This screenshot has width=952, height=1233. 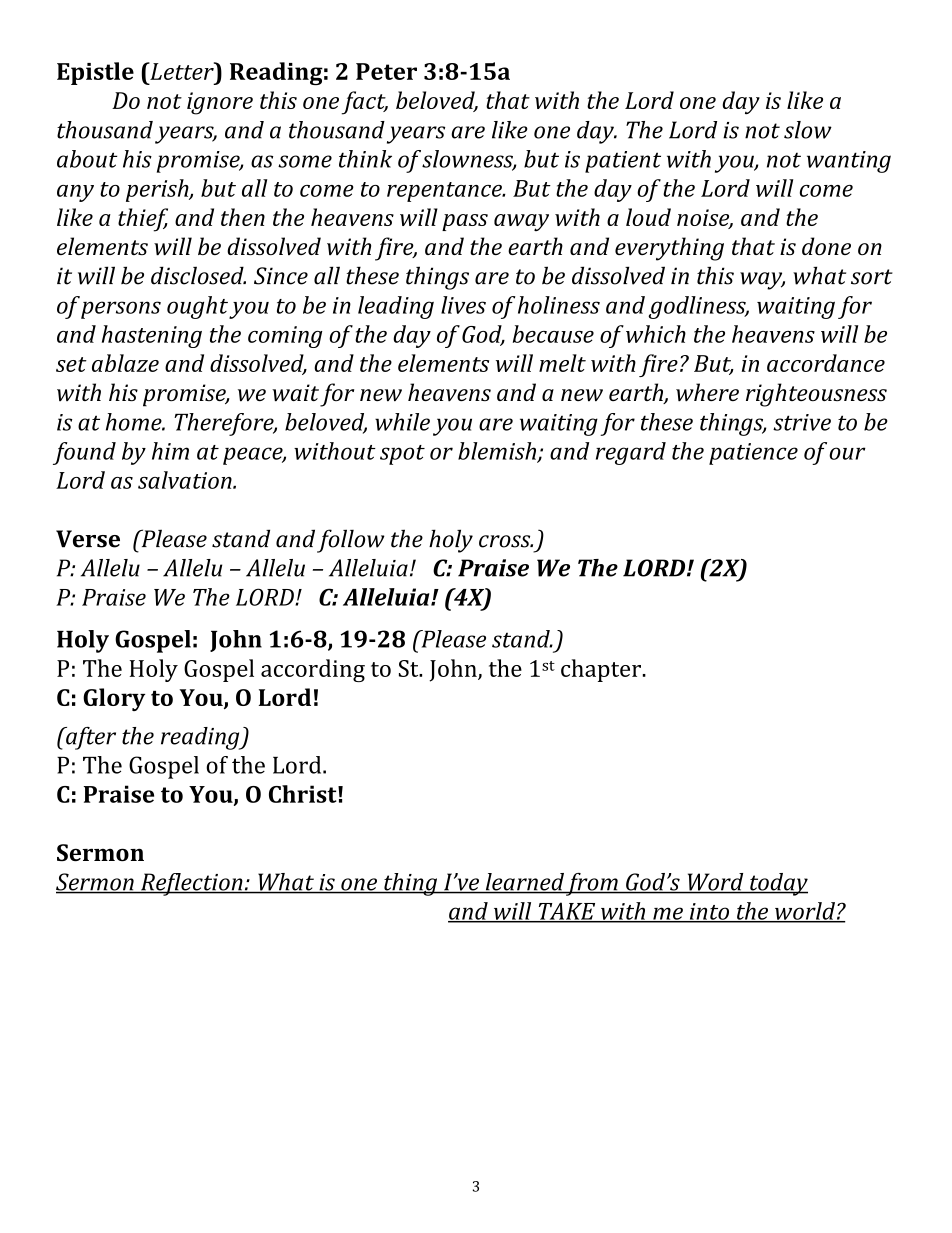 I want to click on salvation, so click(x=186, y=480).
